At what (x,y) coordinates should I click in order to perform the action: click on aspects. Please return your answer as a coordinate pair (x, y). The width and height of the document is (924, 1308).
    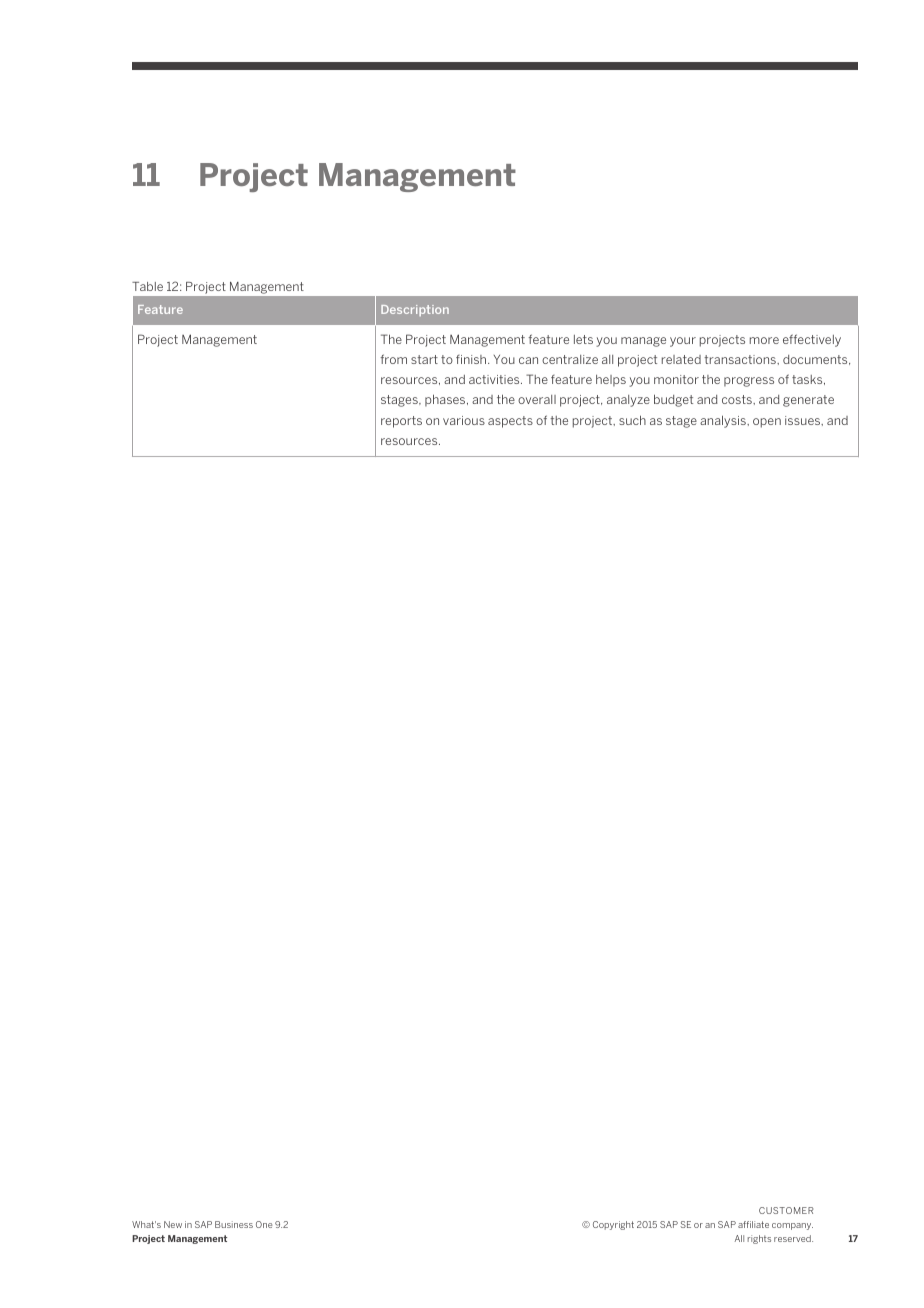
    Looking at the image, I should click on (510, 422).
